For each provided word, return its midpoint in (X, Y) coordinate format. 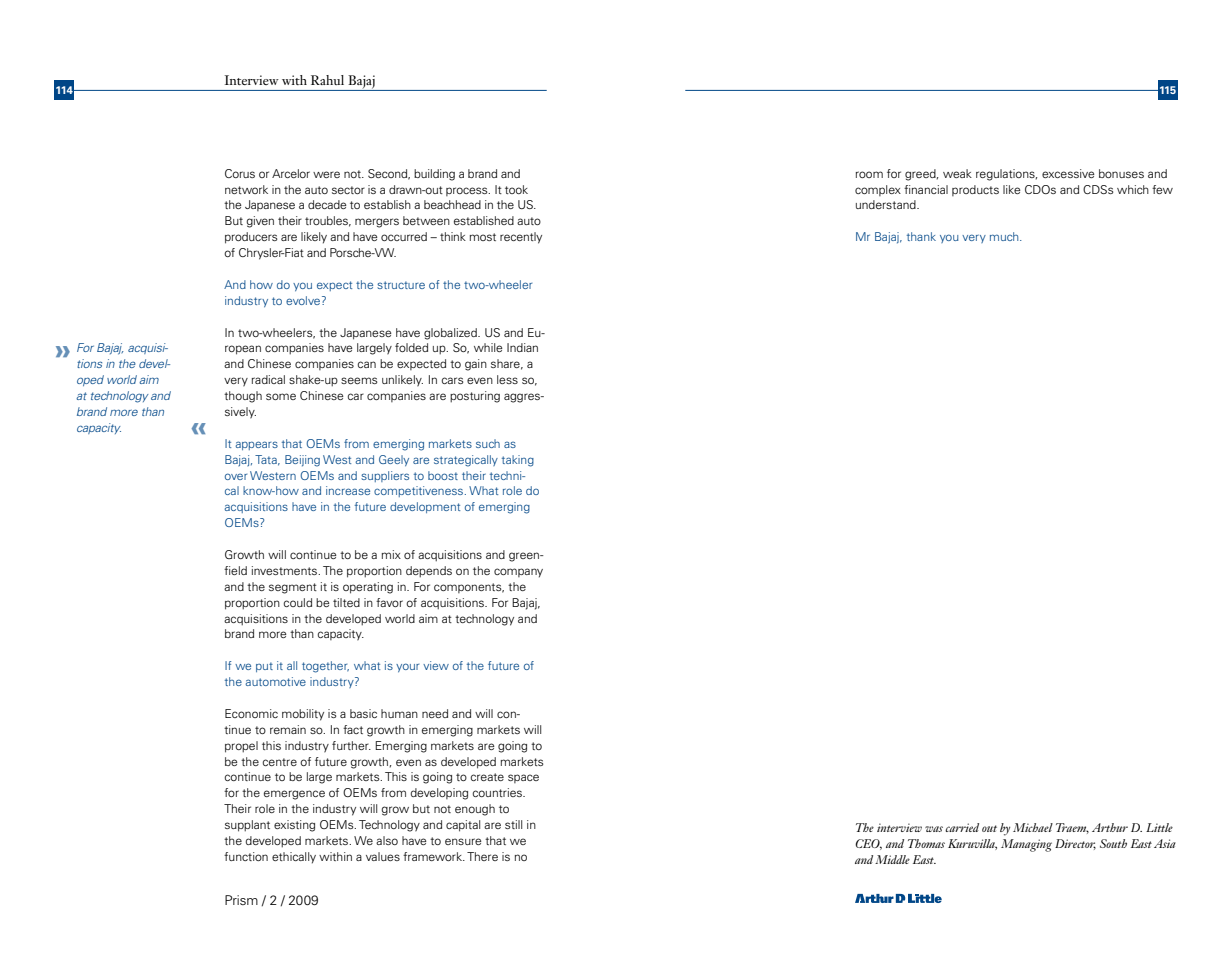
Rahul (327, 80)
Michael (1033, 827)
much (1005, 236)
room (869, 174)
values (383, 856)
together (325, 667)
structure (401, 285)
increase (348, 490)
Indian (522, 347)
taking (518, 461)
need (435, 713)
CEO (868, 844)
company (518, 573)
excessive (1068, 173)
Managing (1026, 845)
